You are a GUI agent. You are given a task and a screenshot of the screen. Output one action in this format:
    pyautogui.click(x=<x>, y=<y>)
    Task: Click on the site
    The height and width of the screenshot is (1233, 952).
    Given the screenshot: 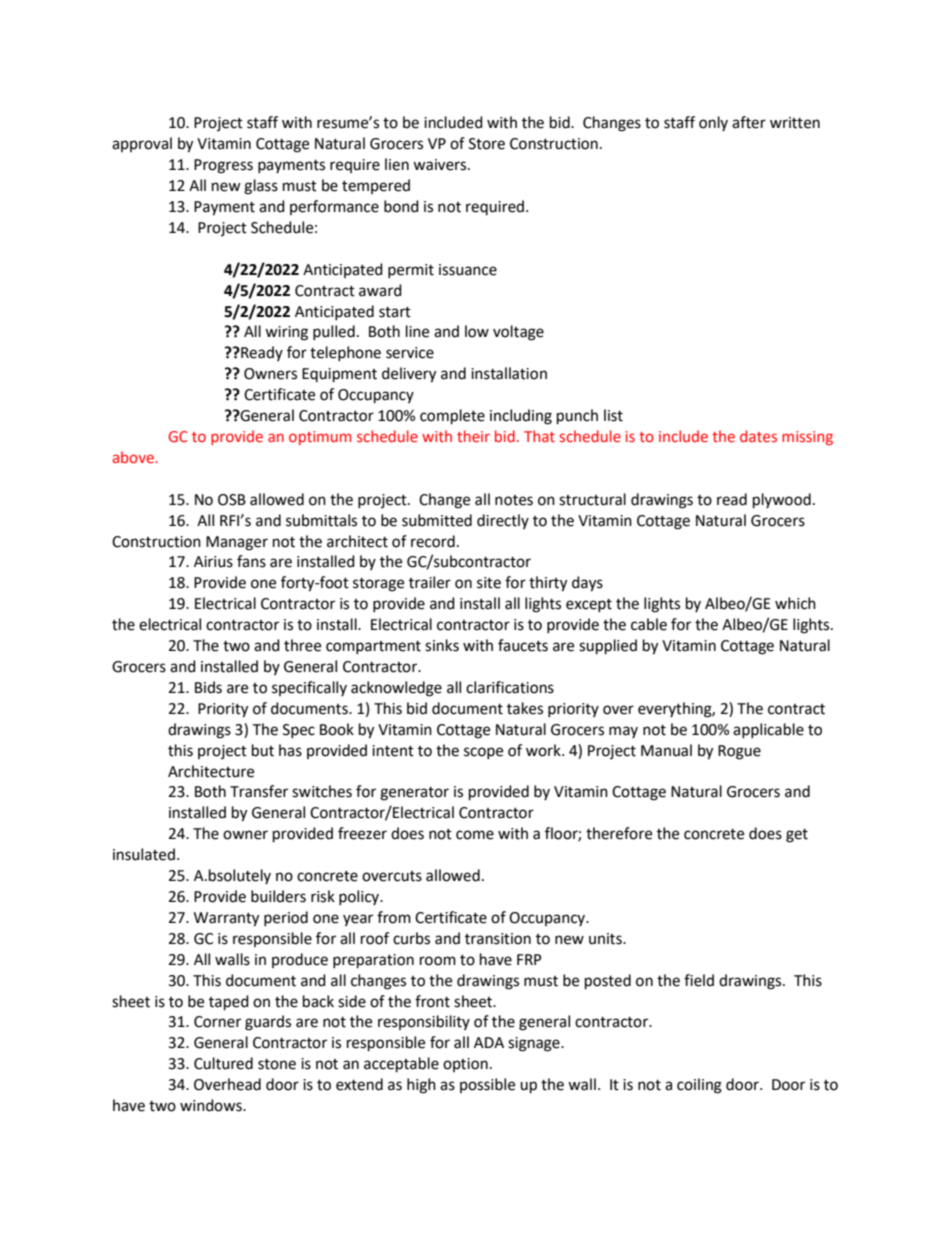 What is the action you would take?
    pyautogui.click(x=489, y=583)
